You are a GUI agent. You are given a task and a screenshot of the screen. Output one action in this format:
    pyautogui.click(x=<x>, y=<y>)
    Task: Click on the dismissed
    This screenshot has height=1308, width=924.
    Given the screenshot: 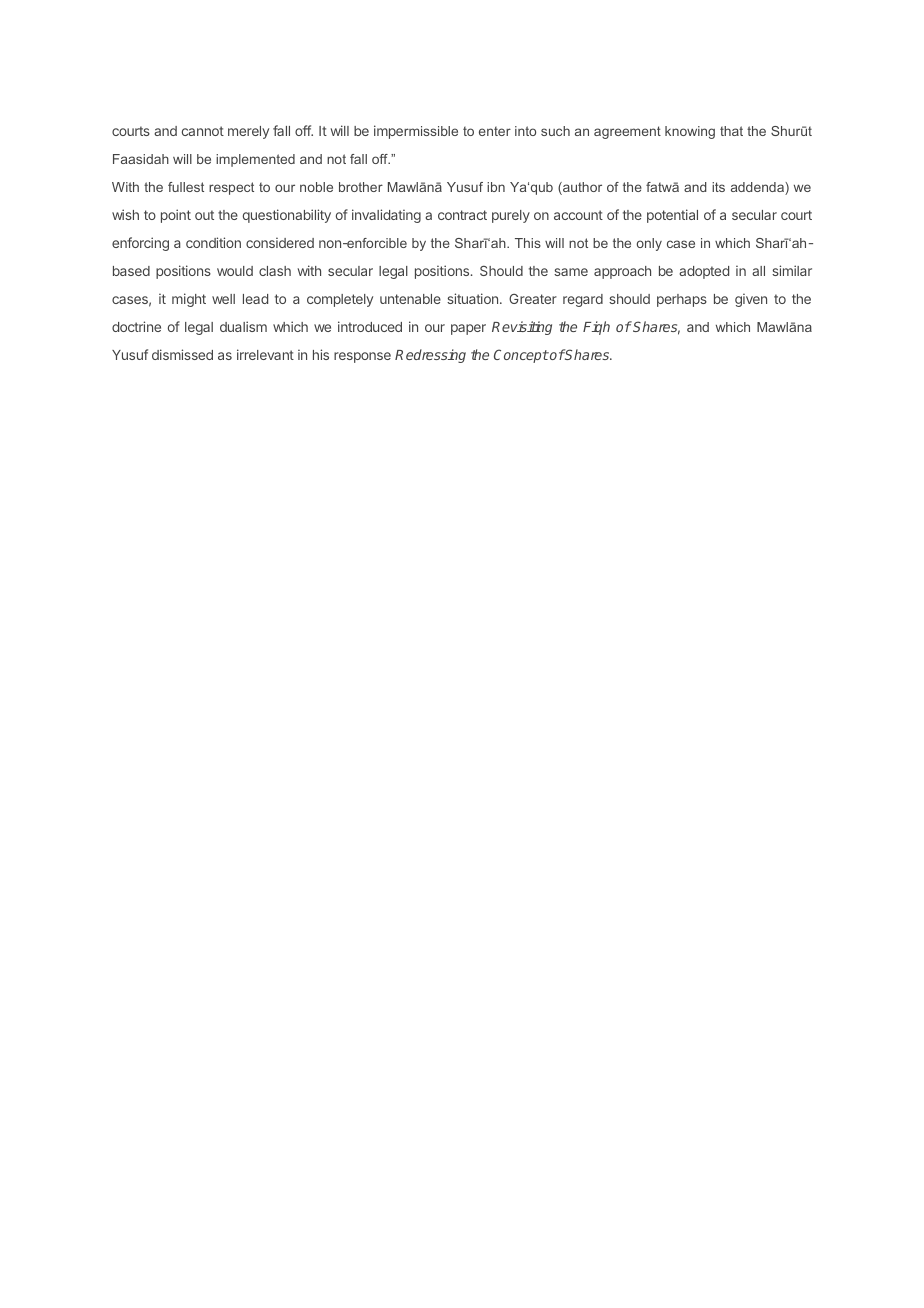 What is the action you would take?
    pyautogui.click(x=182, y=354)
